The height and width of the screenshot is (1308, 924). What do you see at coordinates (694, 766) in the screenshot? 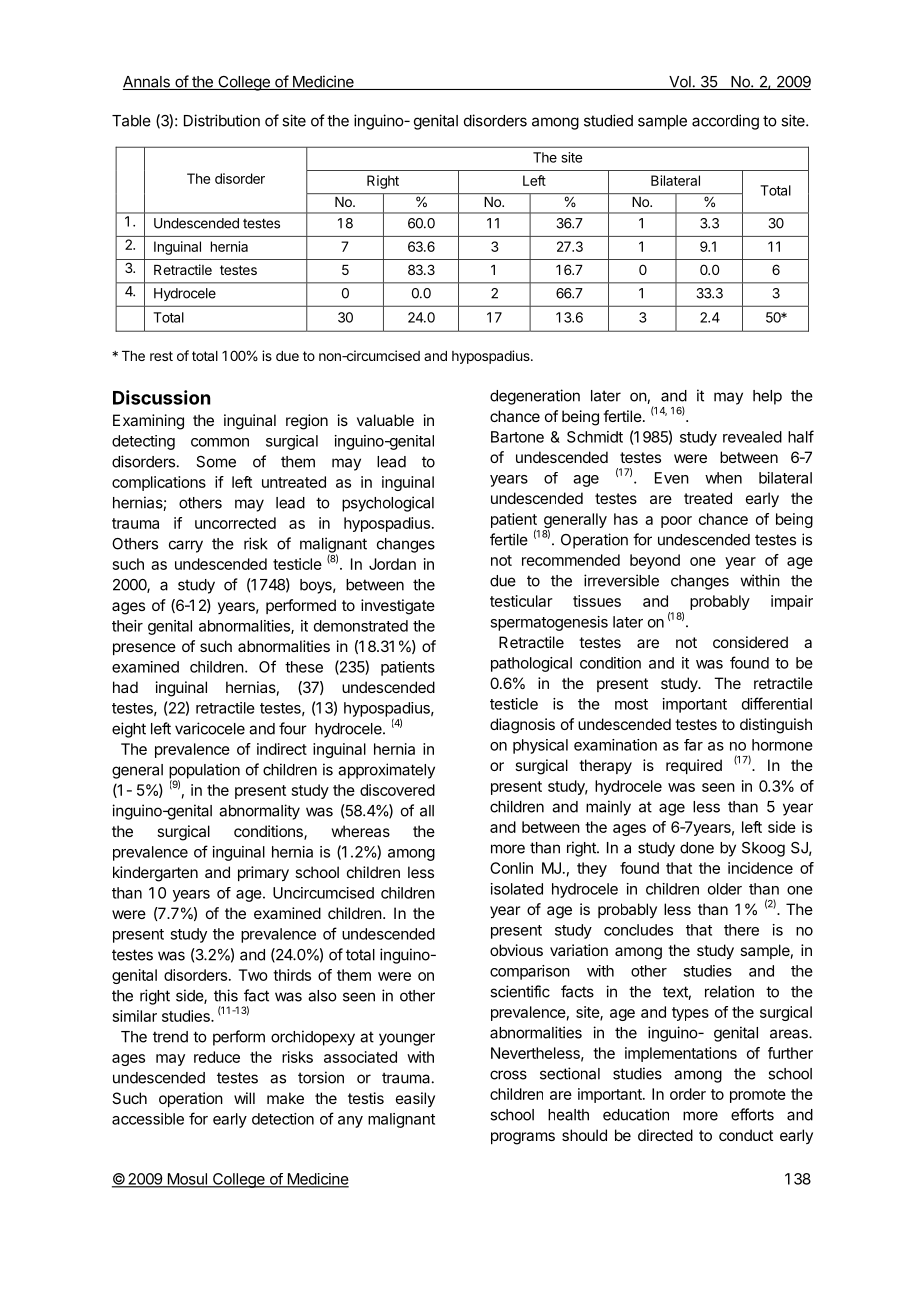
I see `required` at bounding box center [694, 766].
